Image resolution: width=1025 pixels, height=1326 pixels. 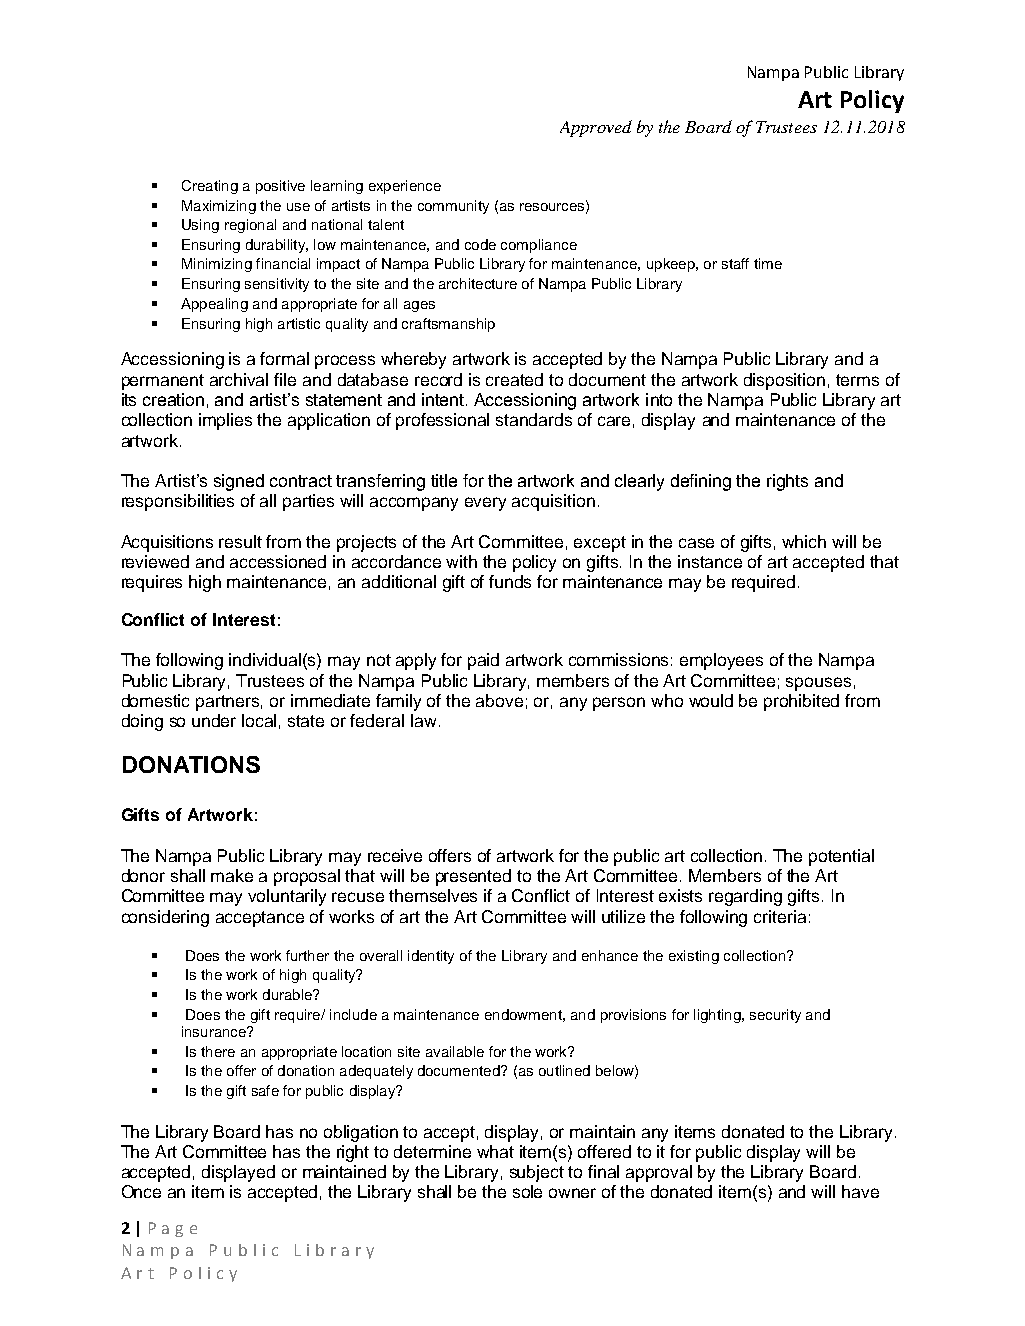 What do you see at coordinates (453, 207) in the document?
I see `community` at bounding box center [453, 207].
